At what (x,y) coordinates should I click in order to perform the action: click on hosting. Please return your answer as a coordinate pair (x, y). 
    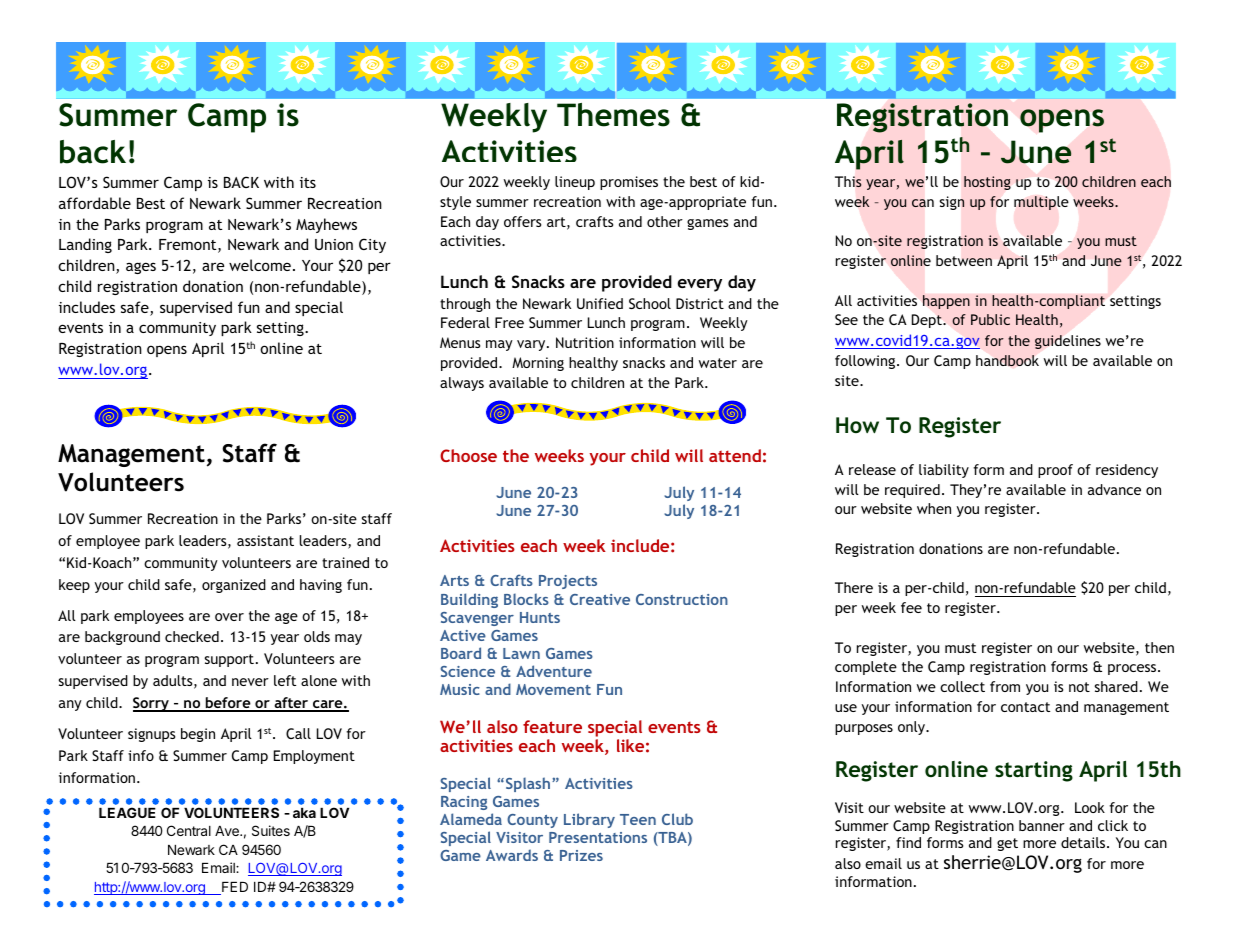
    Looking at the image, I should click on (987, 183).
